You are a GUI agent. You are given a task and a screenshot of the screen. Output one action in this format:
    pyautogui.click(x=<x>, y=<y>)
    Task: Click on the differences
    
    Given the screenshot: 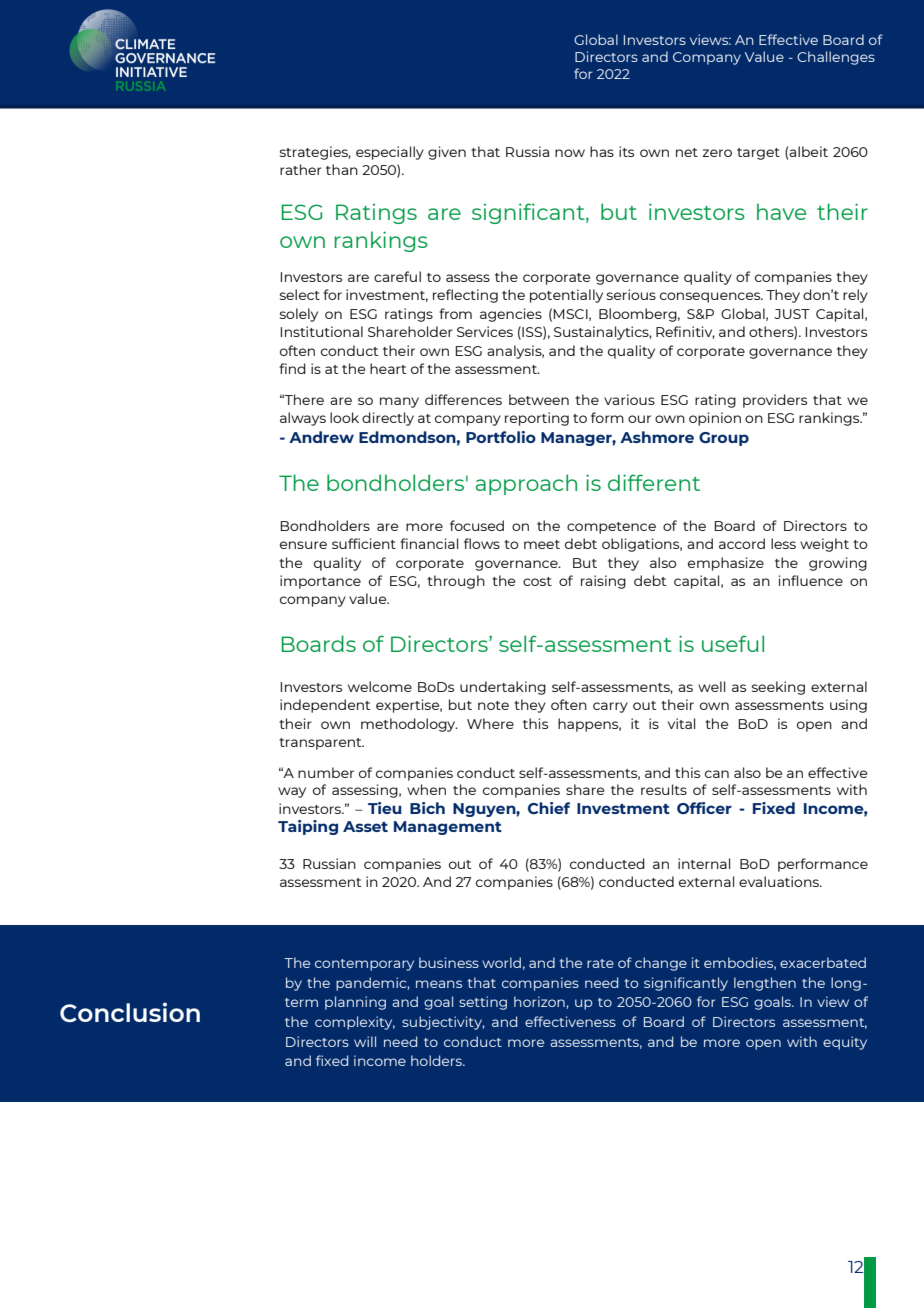 What is the action you would take?
    pyautogui.click(x=463, y=399)
